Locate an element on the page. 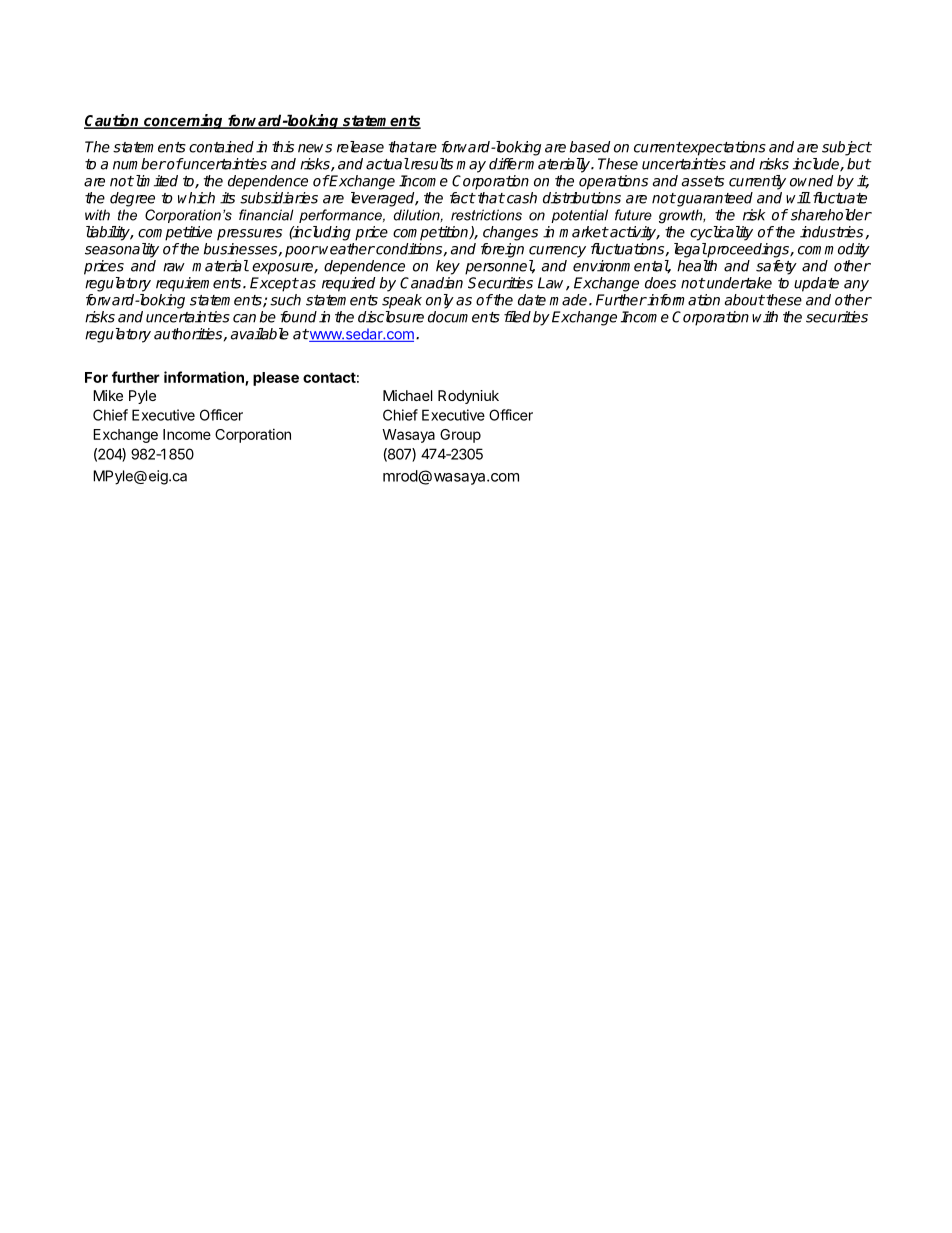 The image size is (952, 1233). subject is located at coordinates (847, 148).
